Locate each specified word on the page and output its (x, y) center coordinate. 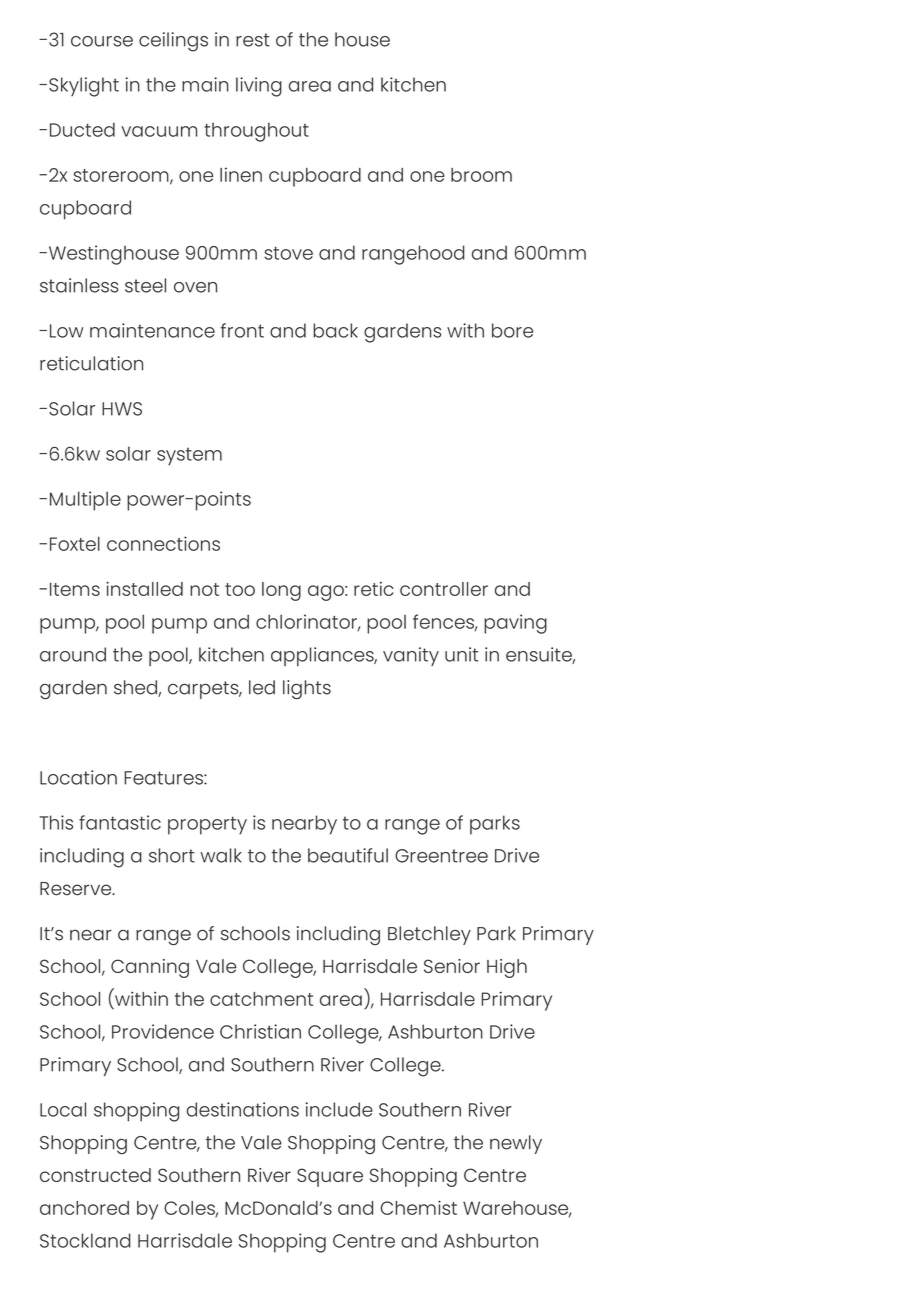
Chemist (419, 1207)
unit (461, 654)
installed (144, 589)
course (102, 41)
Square (330, 1177)
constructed (95, 1175)
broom (481, 175)
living (259, 87)
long (281, 591)
